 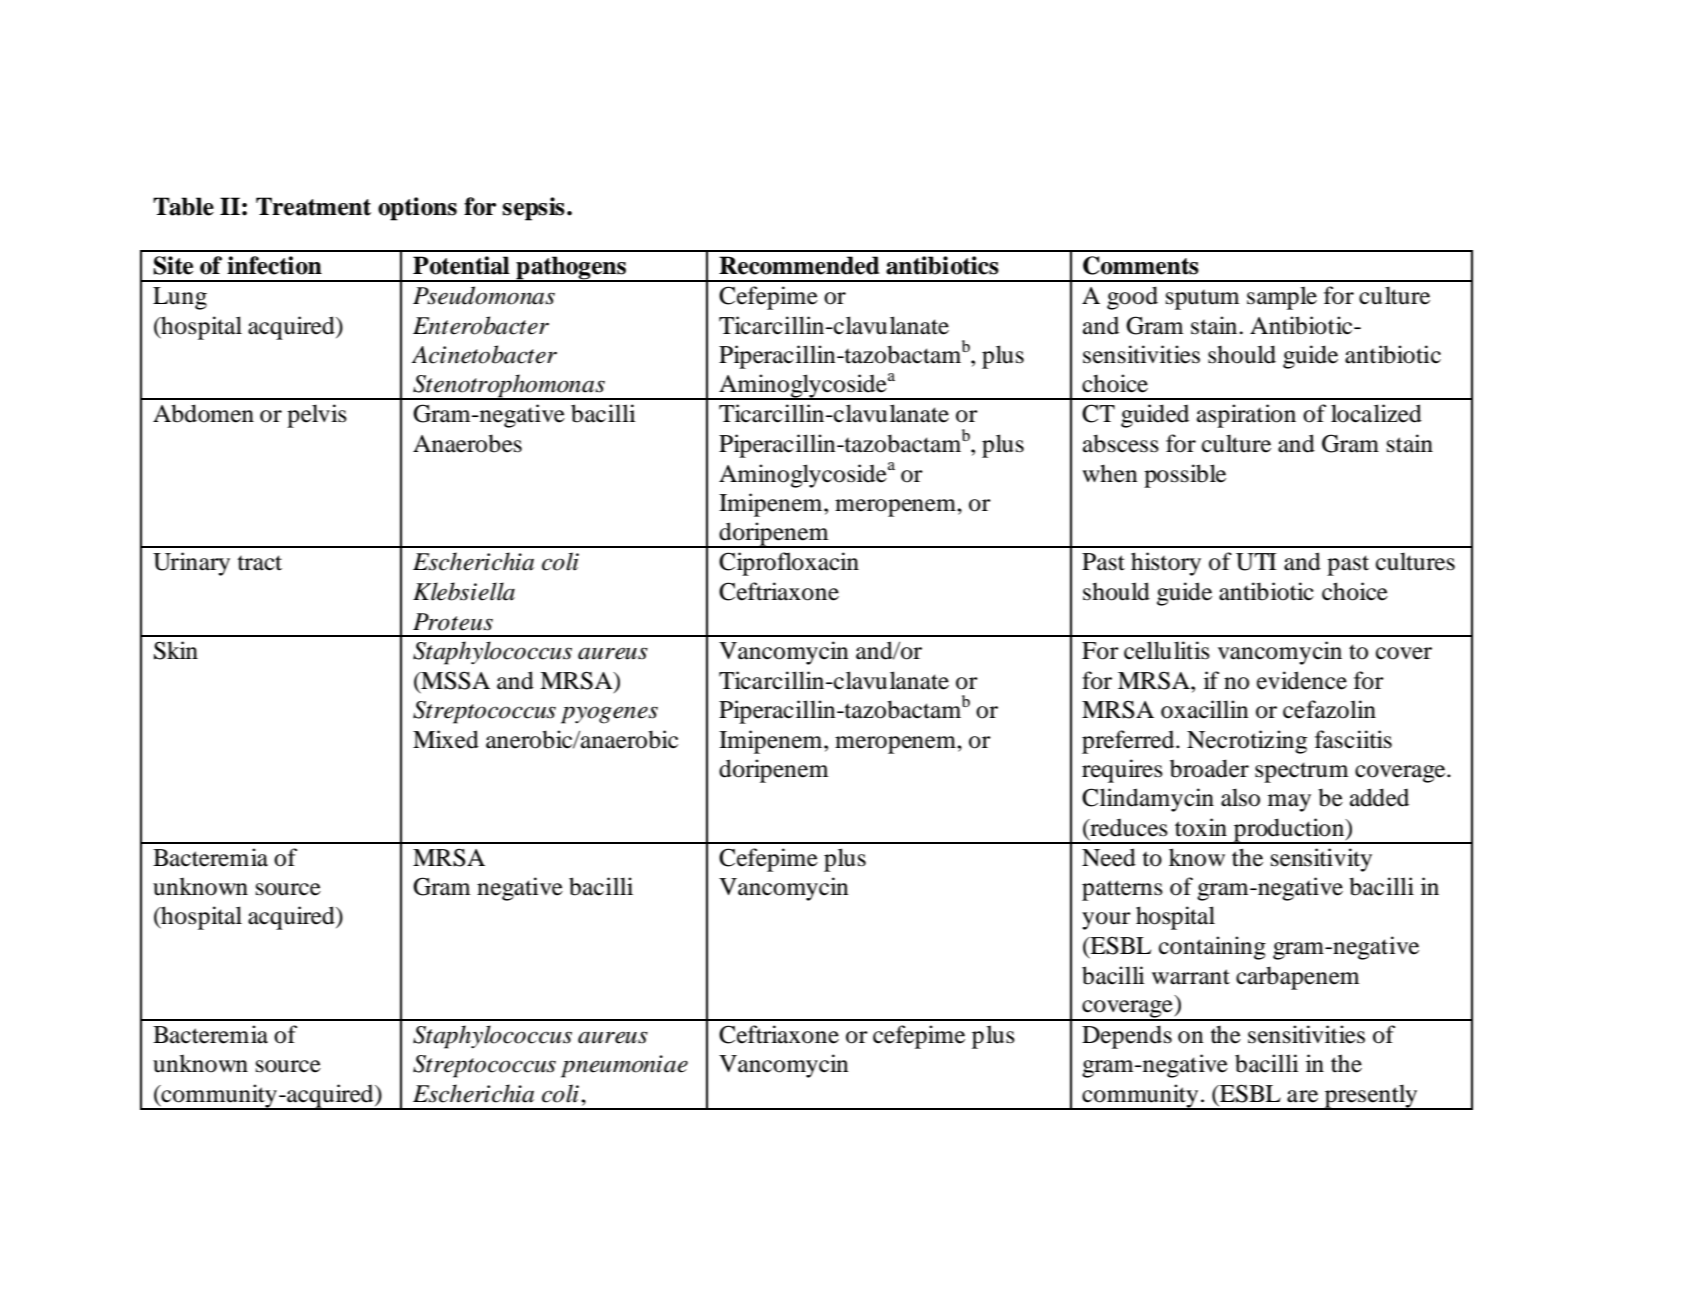 I want to click on pyogenes, so click(x=609, y=715).
